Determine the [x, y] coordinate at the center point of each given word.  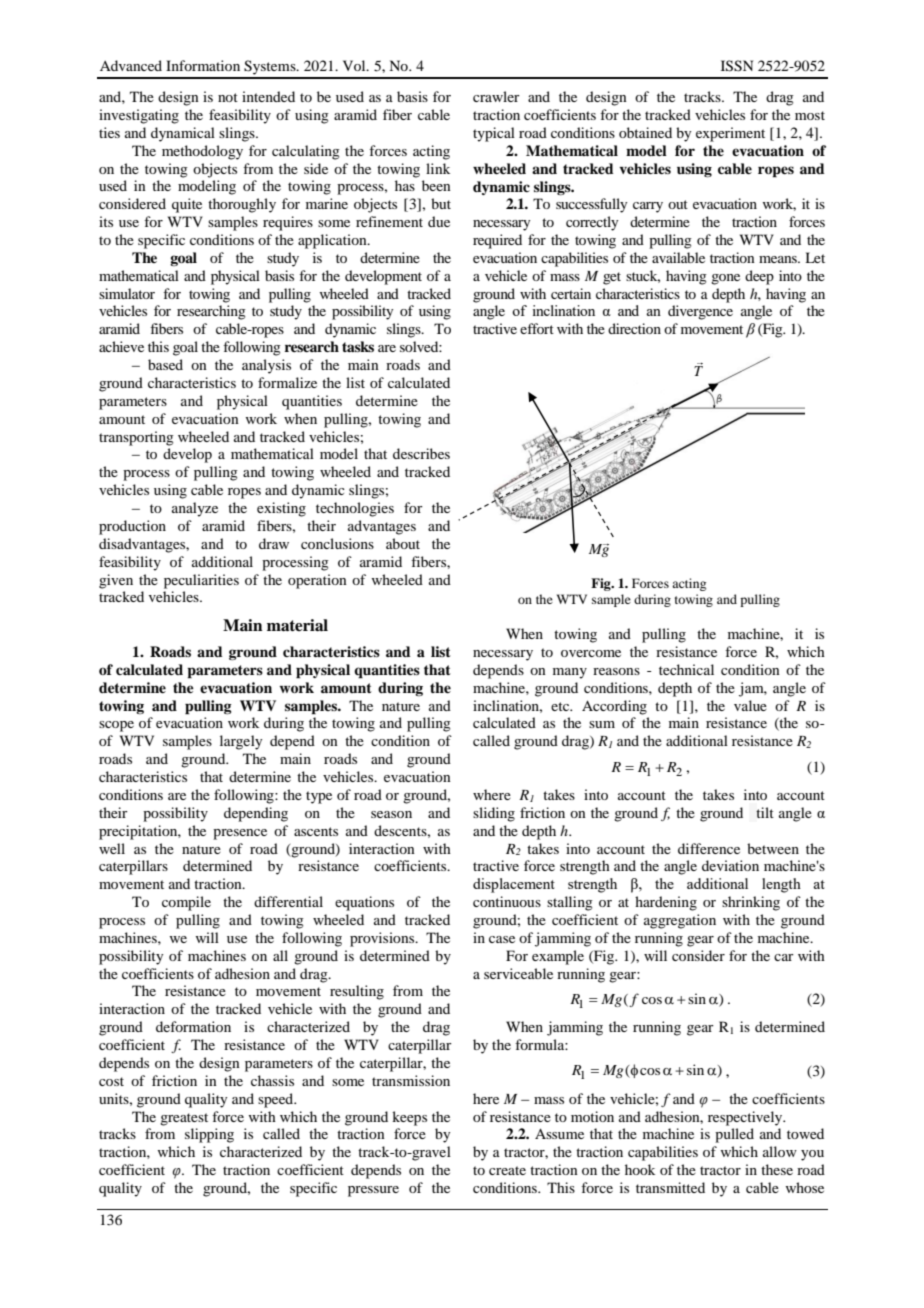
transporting [136, 438]
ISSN [737, 66]
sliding [494, 814]
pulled [734, 1135]
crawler [496, 96]
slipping [209, 1135]
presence [240, 834]
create [507, 1170]
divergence [700, 312]
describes [421, 453]
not [228, 97]
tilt [765, 812]
